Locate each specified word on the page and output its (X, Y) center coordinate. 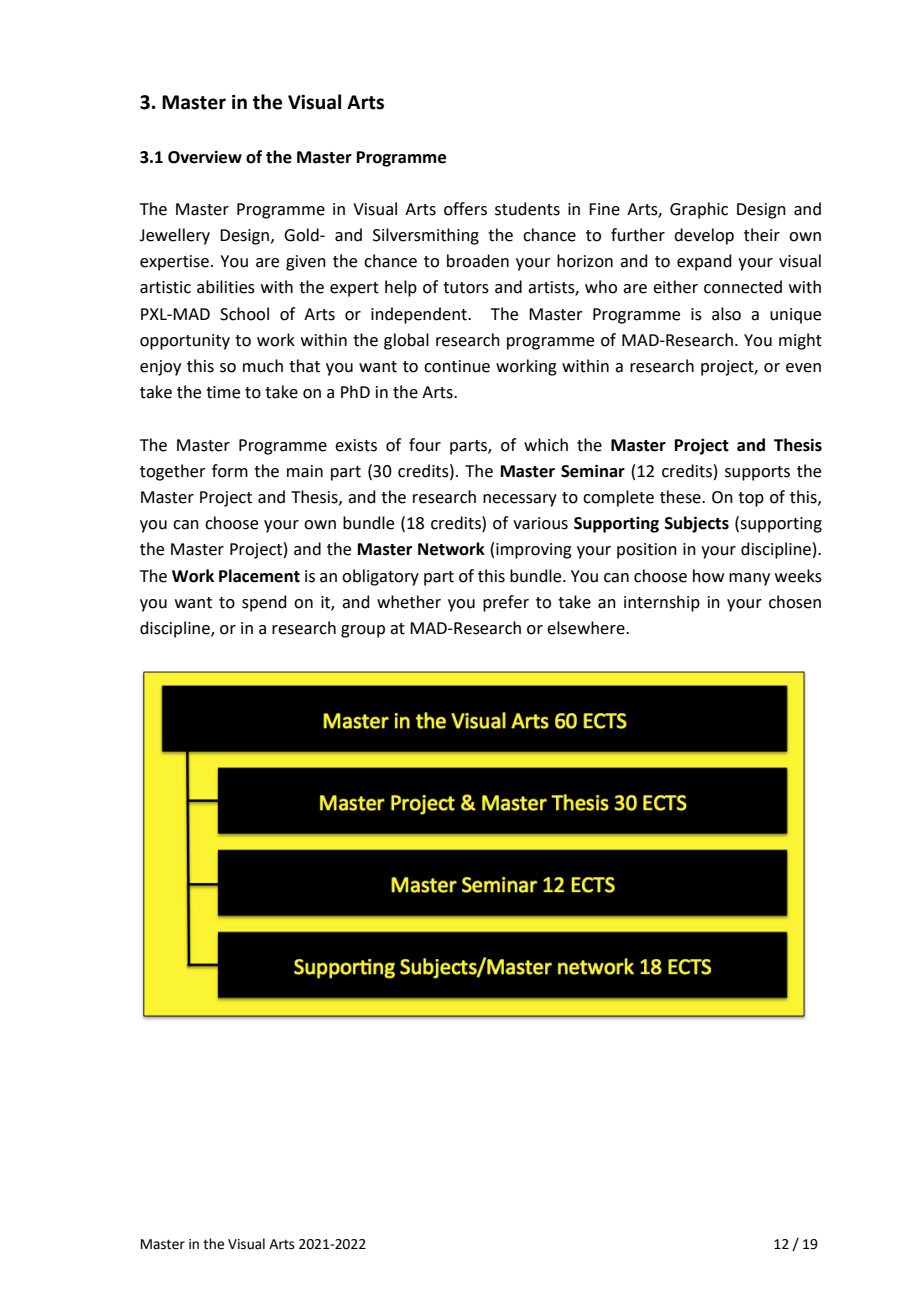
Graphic (699, 210)
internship (662, 603)
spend (264, 603)
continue (457, 366)
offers (465, 209)
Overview (205, 157)
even (803, 368)
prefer (506, 603)
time (223, 392)
